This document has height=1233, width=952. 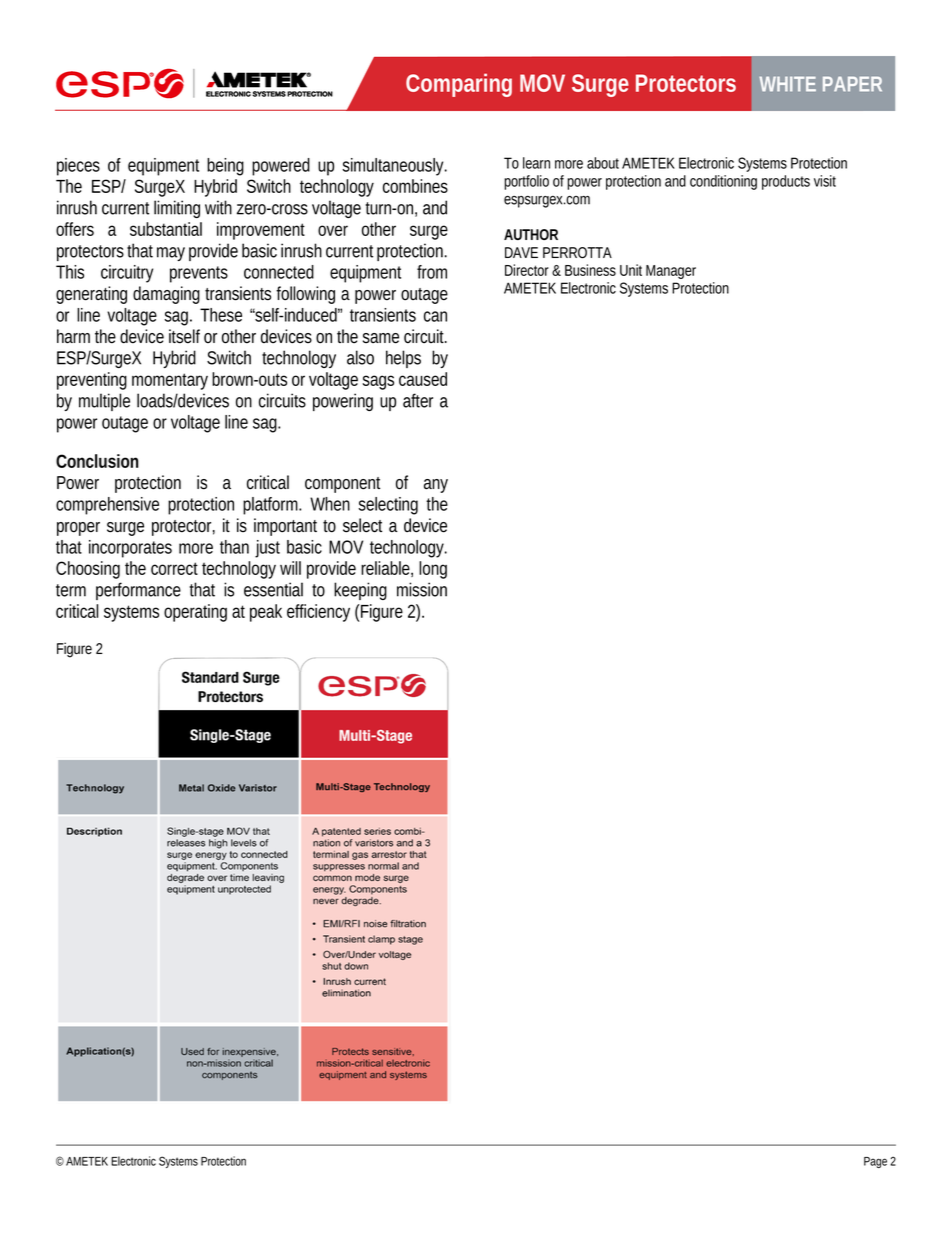 I want to click on being, so click(x=225, y=167).
